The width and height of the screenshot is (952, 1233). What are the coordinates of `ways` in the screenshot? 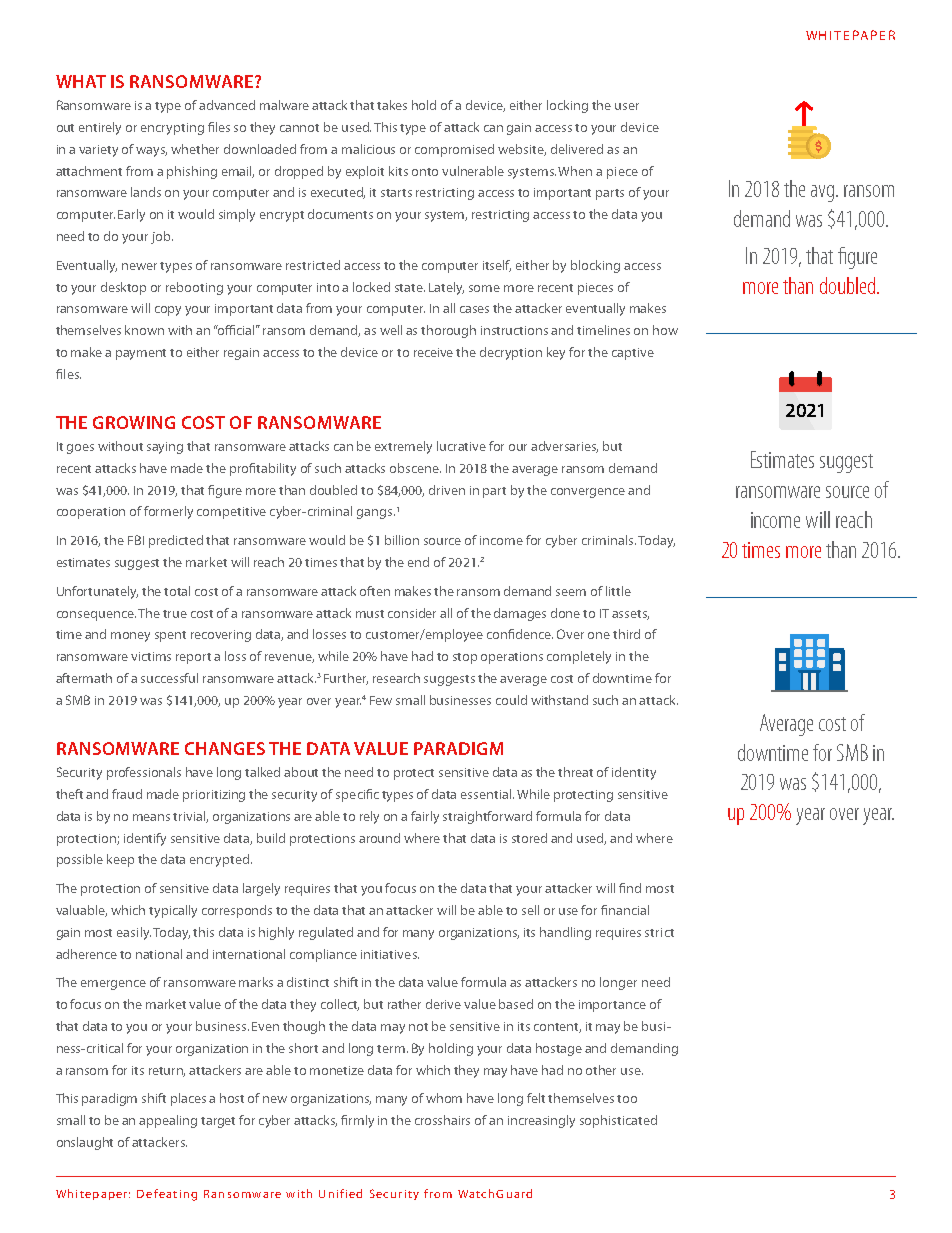 It's located at (151, 152).
